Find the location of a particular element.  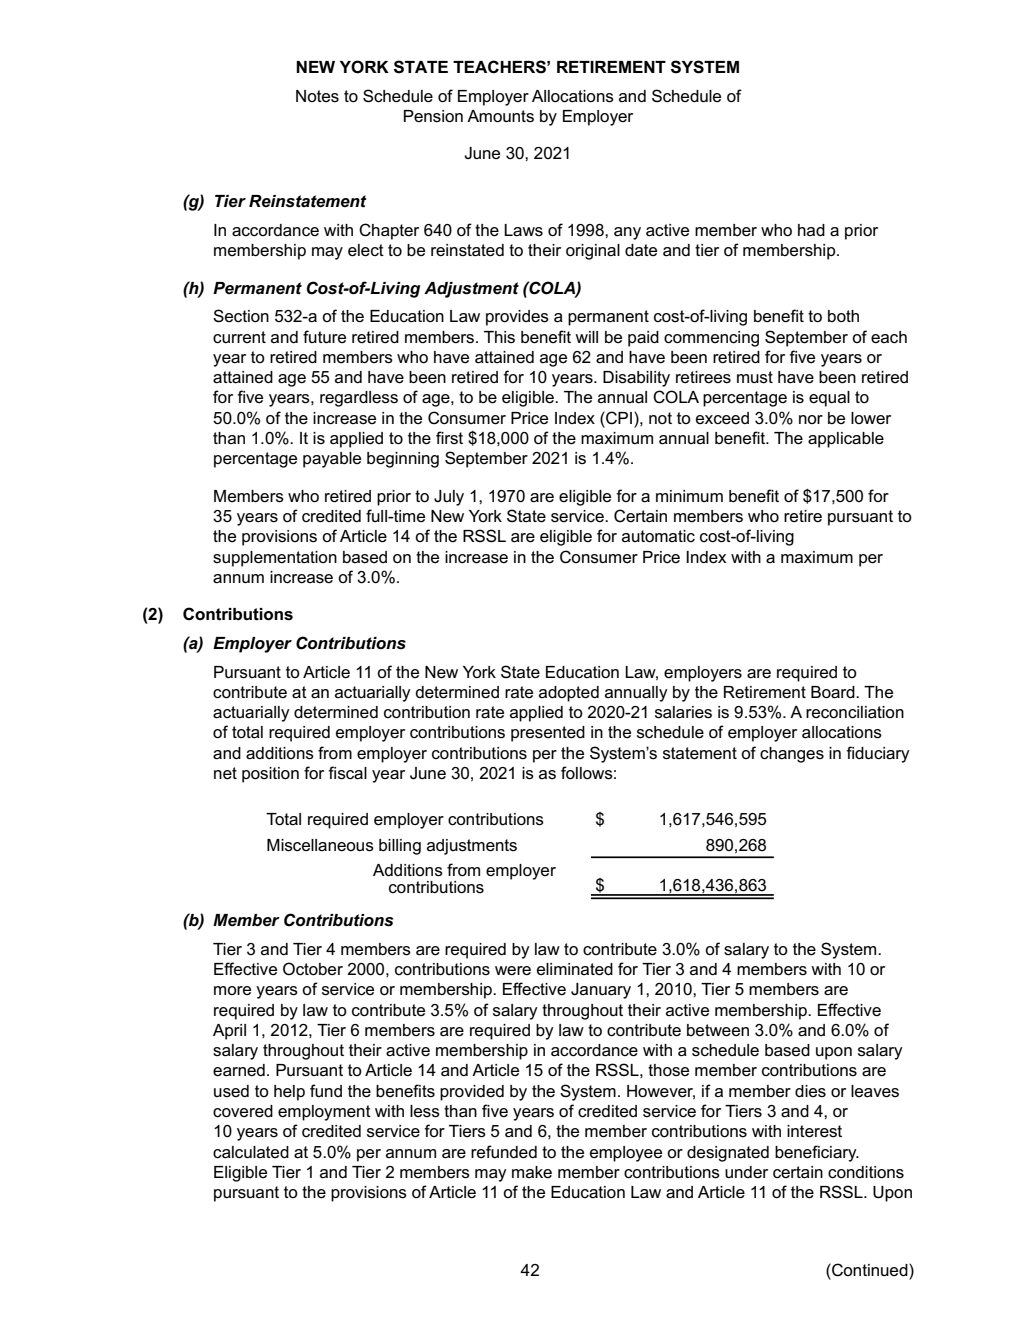

adopted is located at coordinates (569, 694).
